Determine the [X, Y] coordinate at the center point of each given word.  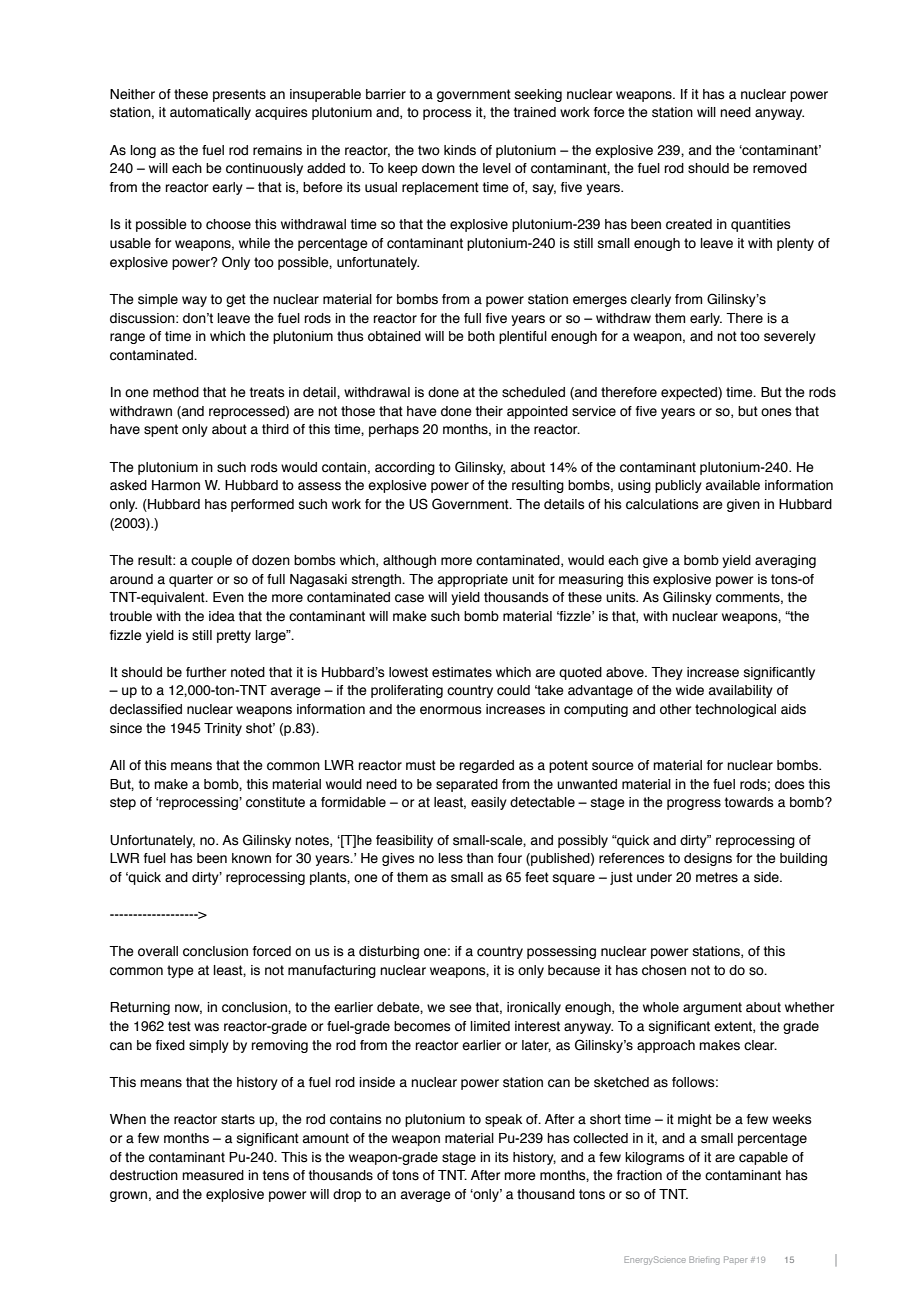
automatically [210, 113]
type [180, 971]
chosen [664, 970]
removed [780, 168]
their [489, 411]
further [206, 672]
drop [347, 1195]
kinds [460, 150]
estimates [462, 672]
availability [741, 691]
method [176, 392]
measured [213, 1175]
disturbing [389, 952]
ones [776, 412]
